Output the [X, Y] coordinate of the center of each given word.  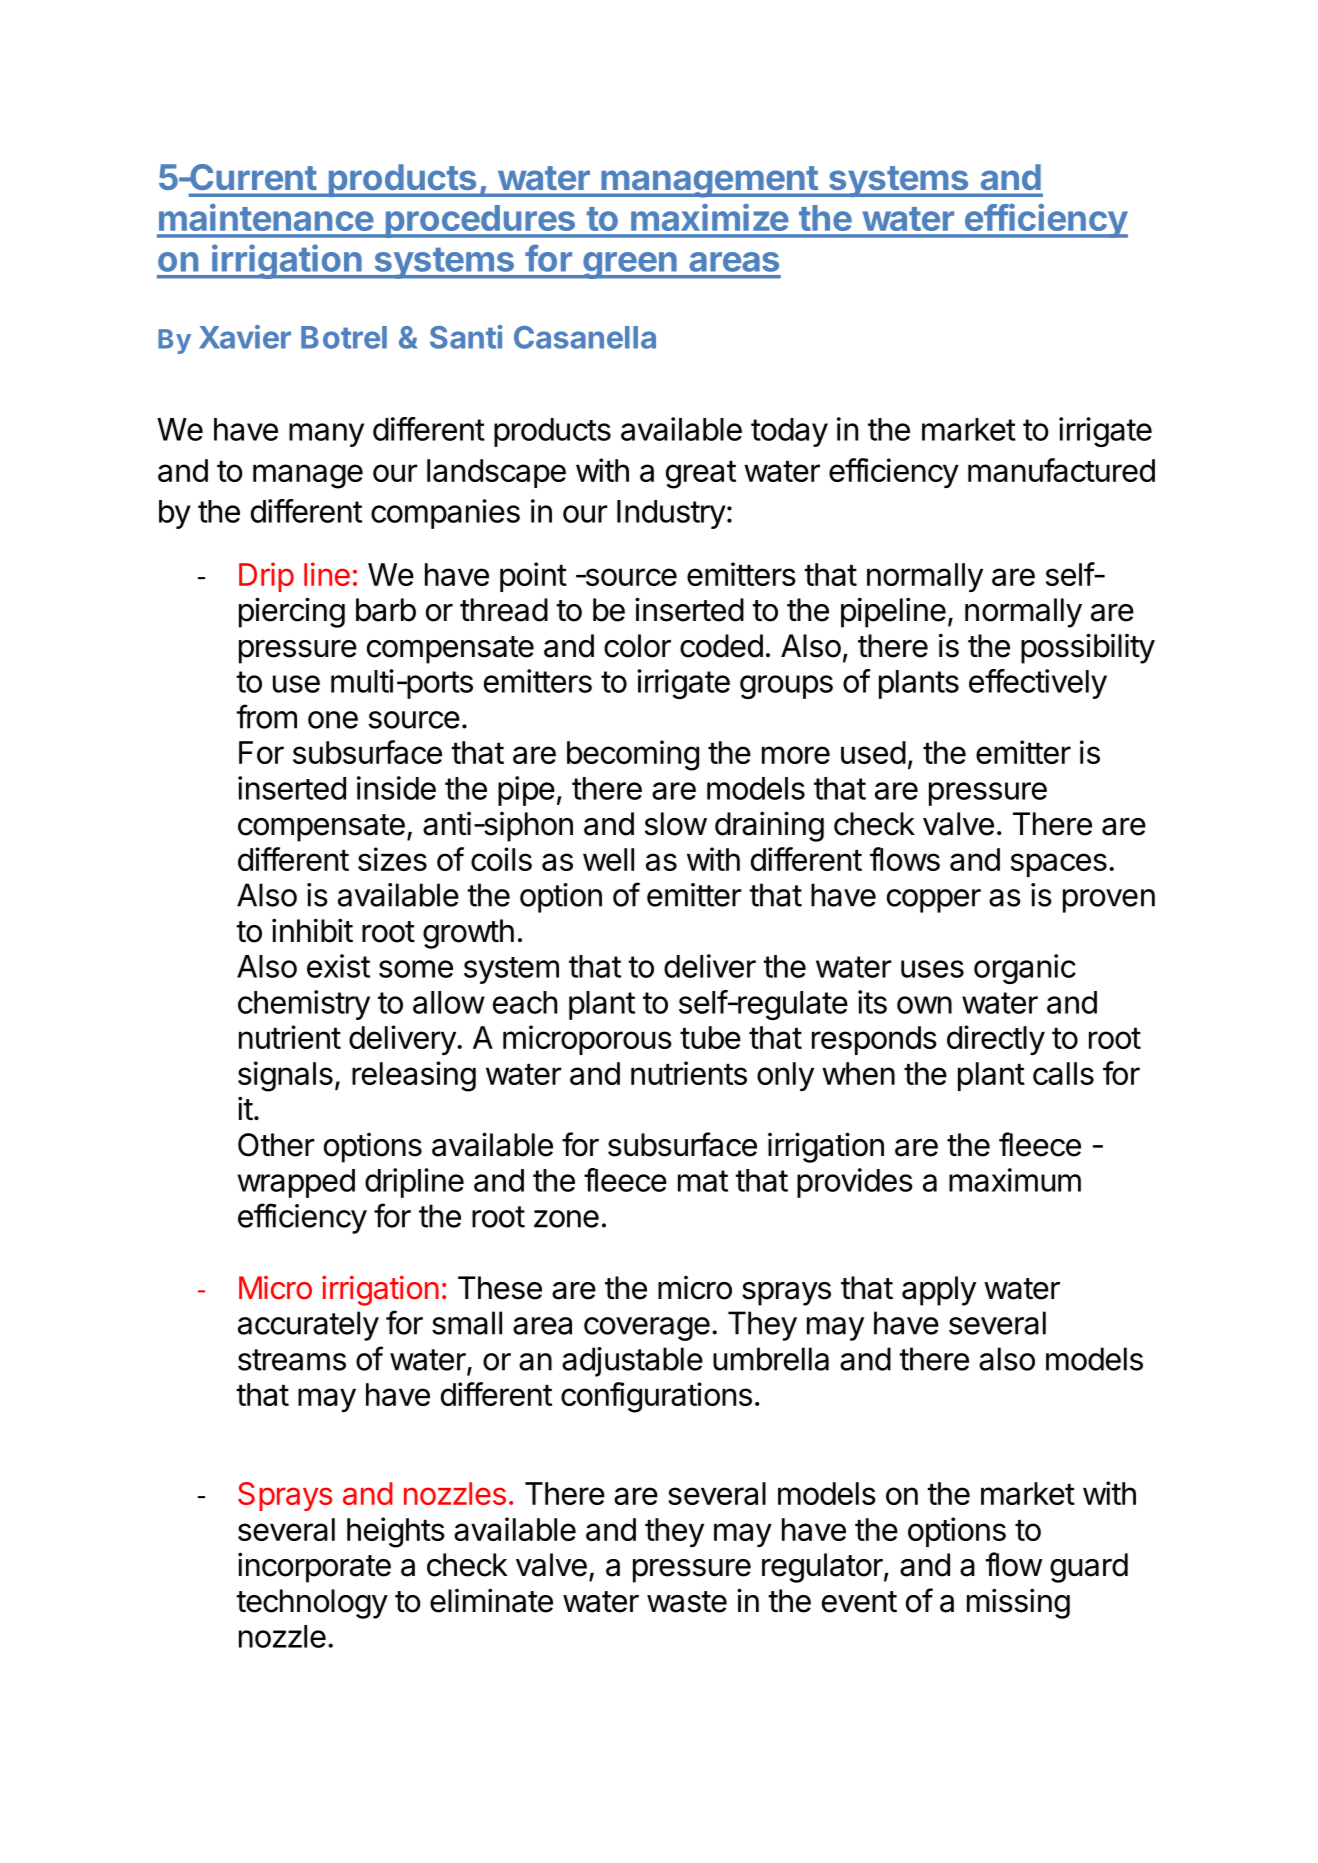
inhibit [312, 930]
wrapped [296, 1183]
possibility [1088, 648]
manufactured [1061, 470]
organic [1025, 969]
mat [703, 1181]
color [637, 646]
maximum [1015, 1180]
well [608, 859]
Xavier [245, 337]
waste [687, 1602]
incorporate [314, 1567]
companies [445, 514]
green [630, 265]
